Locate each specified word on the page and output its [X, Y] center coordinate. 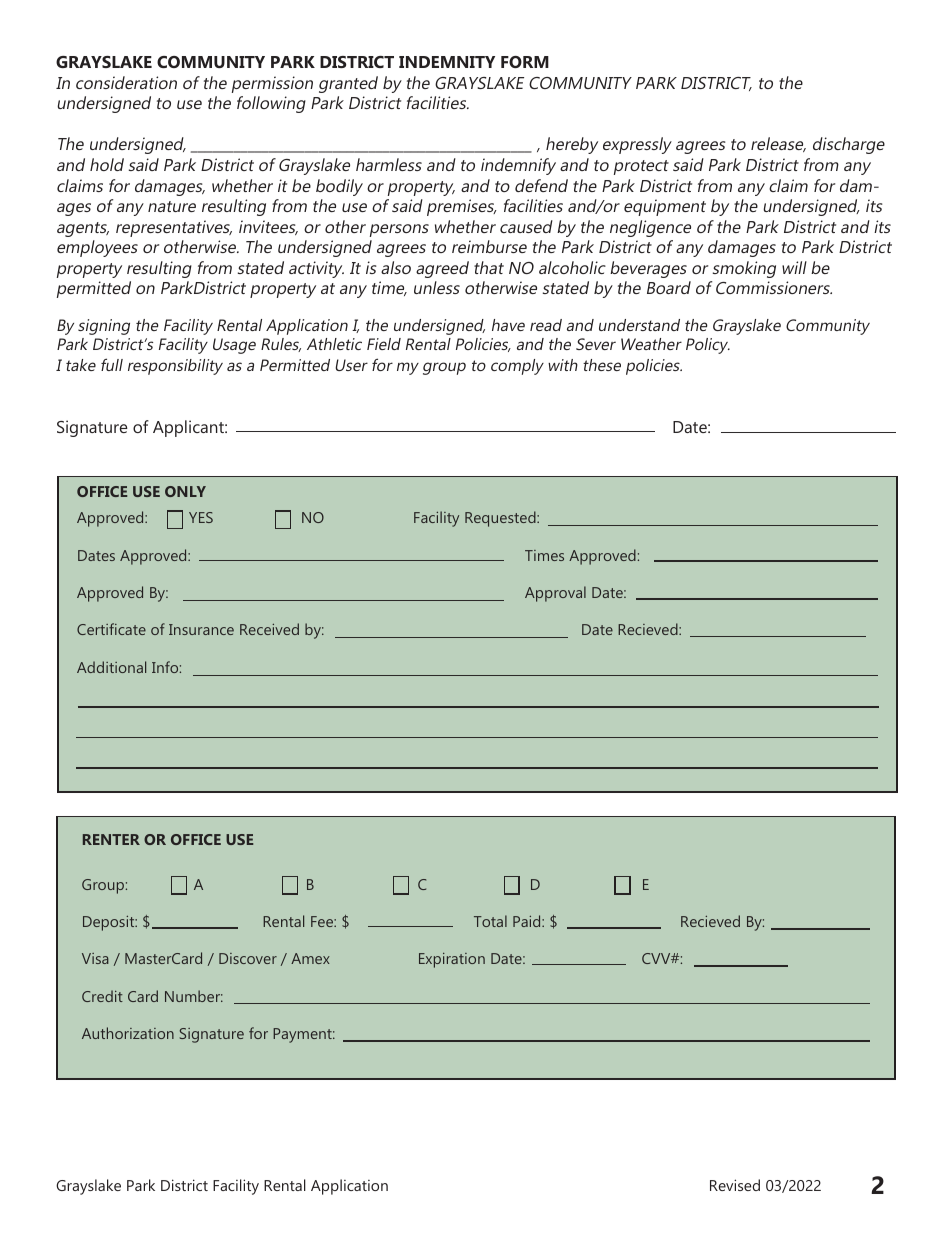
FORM [525, 62]
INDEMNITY [447, 62]
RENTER [111, 839]
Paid [528, 921]
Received [269, 629]
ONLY [185, 491]
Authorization [128, 1033]
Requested [501, 519]
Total [490, 921]
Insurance [201, 629]
